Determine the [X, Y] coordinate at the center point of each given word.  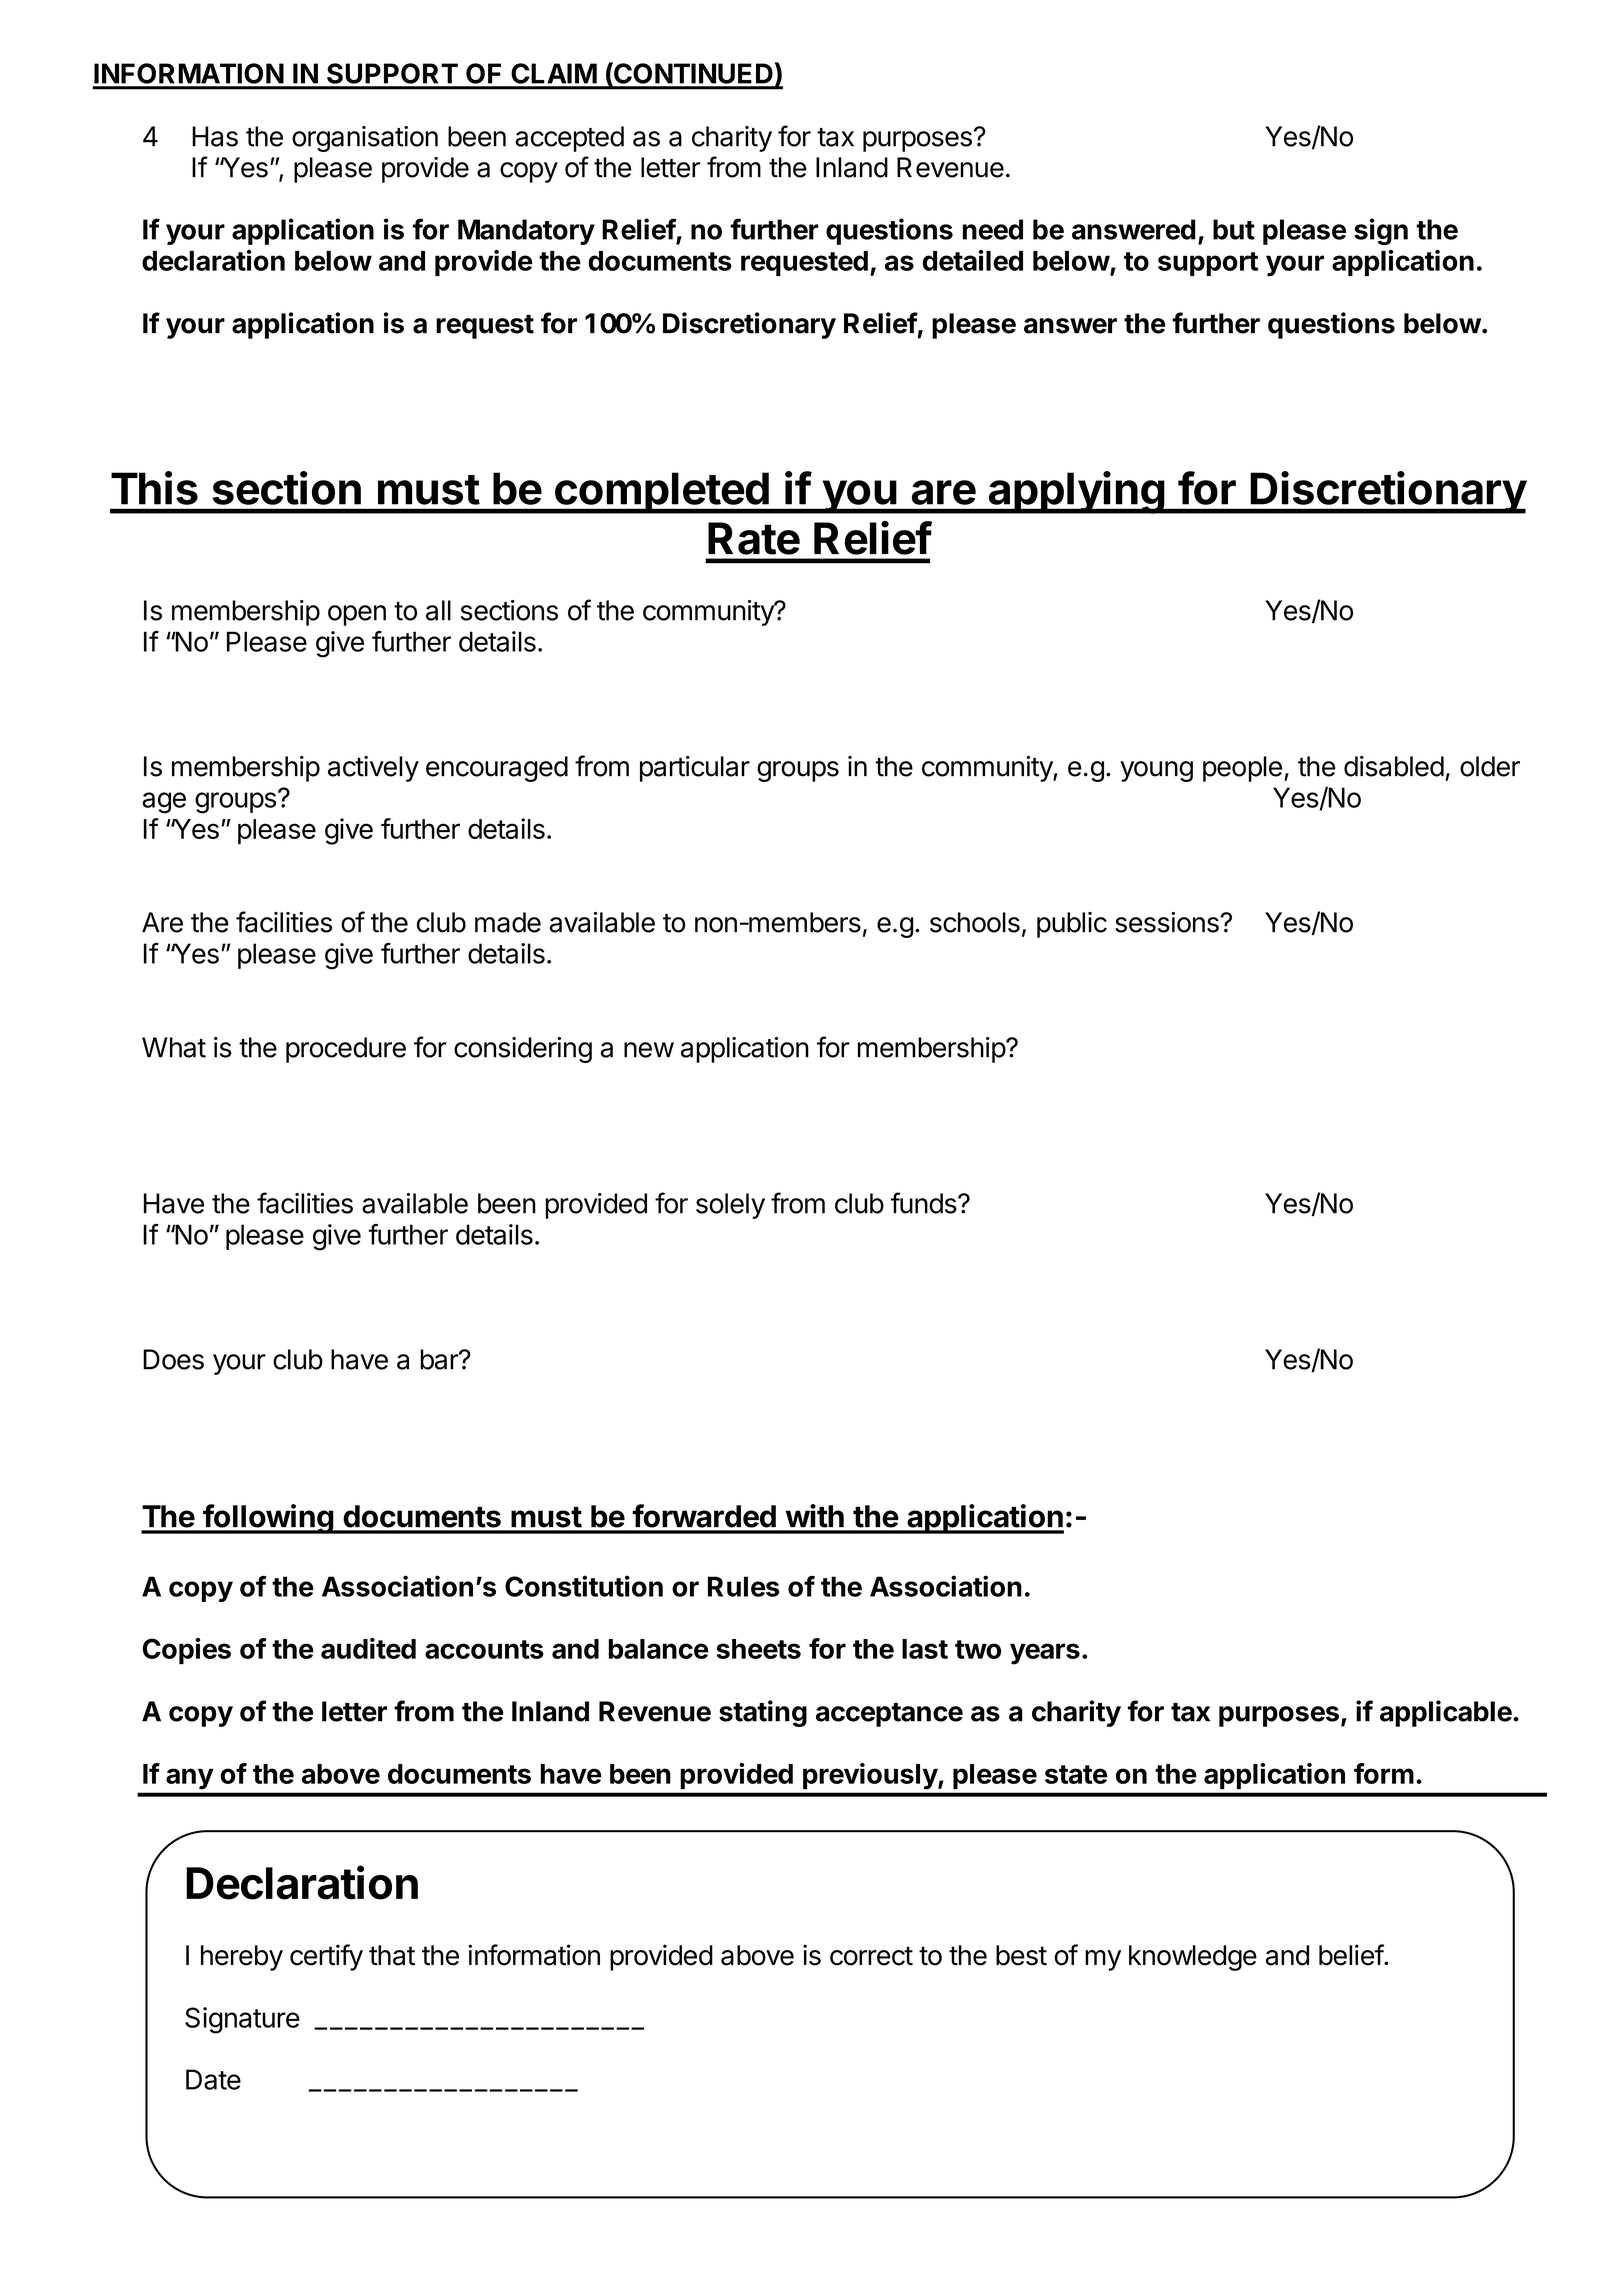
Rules [743, 1586]
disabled [1394, 766]
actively [373, 769]
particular [695, 769]
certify [326, 1957]
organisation [365, 139]
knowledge [1193, 1958]
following [268, 1519]
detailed [973, 260]
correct [871, 1956]
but [1234, 229]
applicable [1446, 1713]
